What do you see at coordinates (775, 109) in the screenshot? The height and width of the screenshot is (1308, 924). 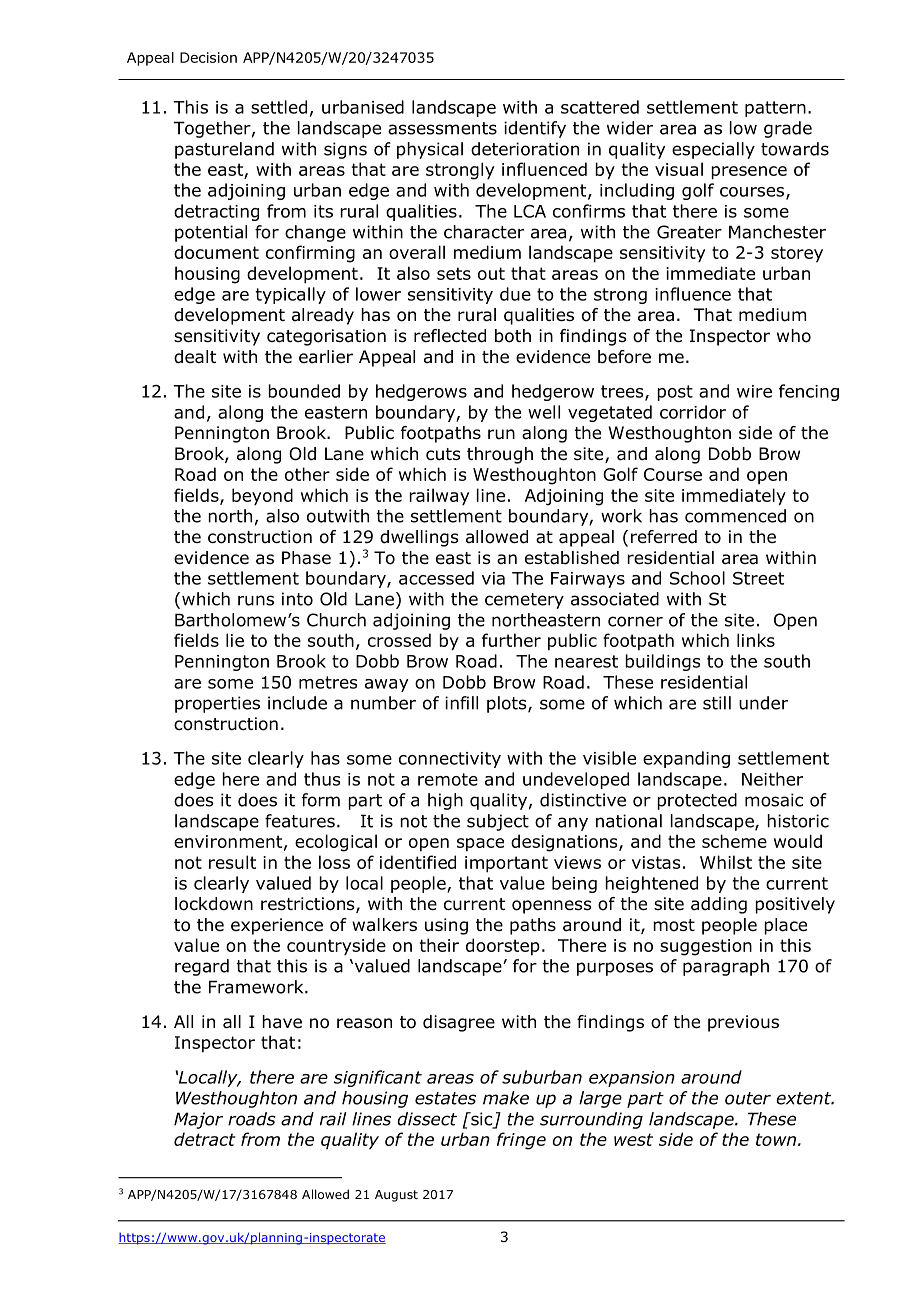 I see `pattern` at bounding box center [775, 109].
